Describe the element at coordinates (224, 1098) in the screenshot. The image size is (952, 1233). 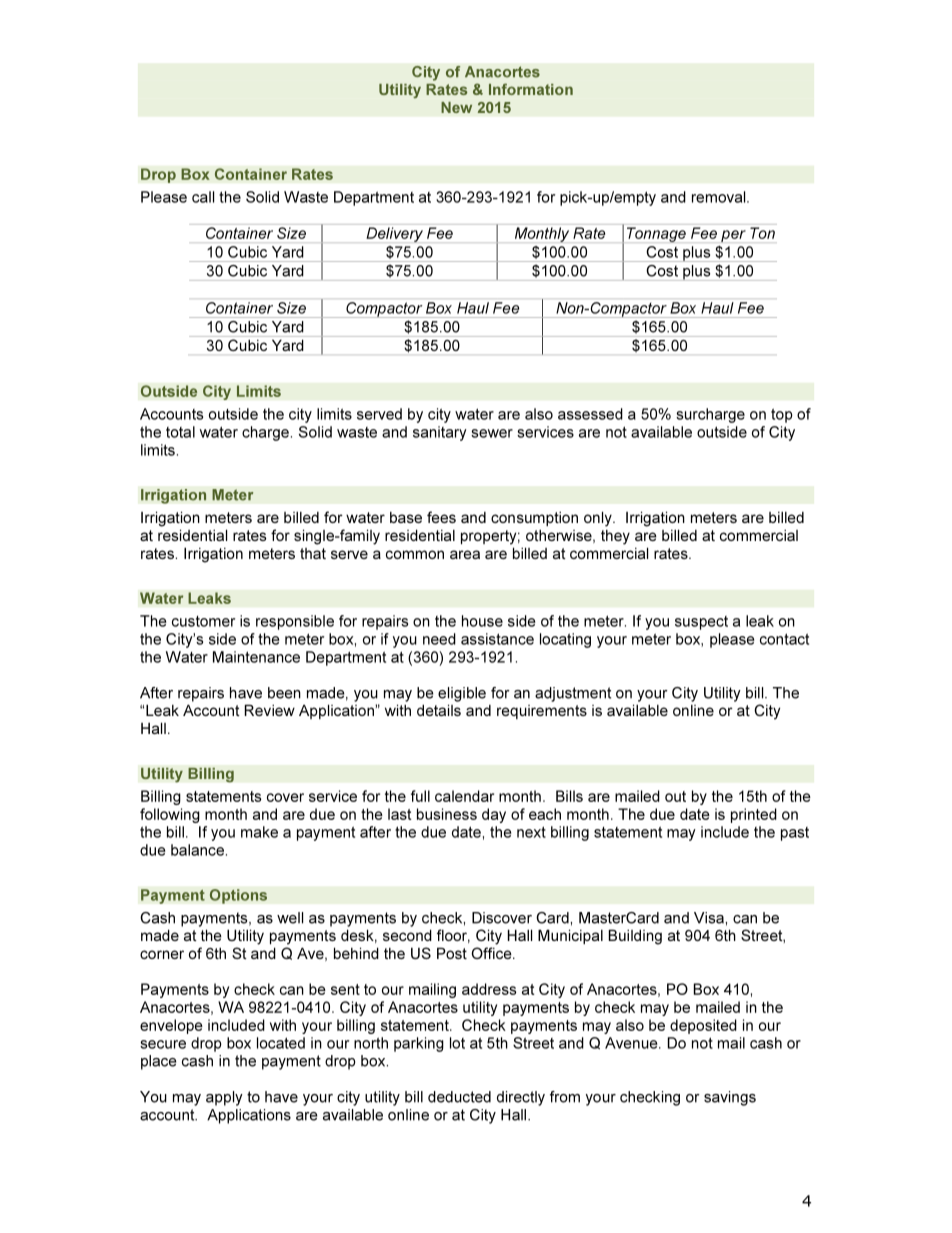
I see `apply` at that location.
